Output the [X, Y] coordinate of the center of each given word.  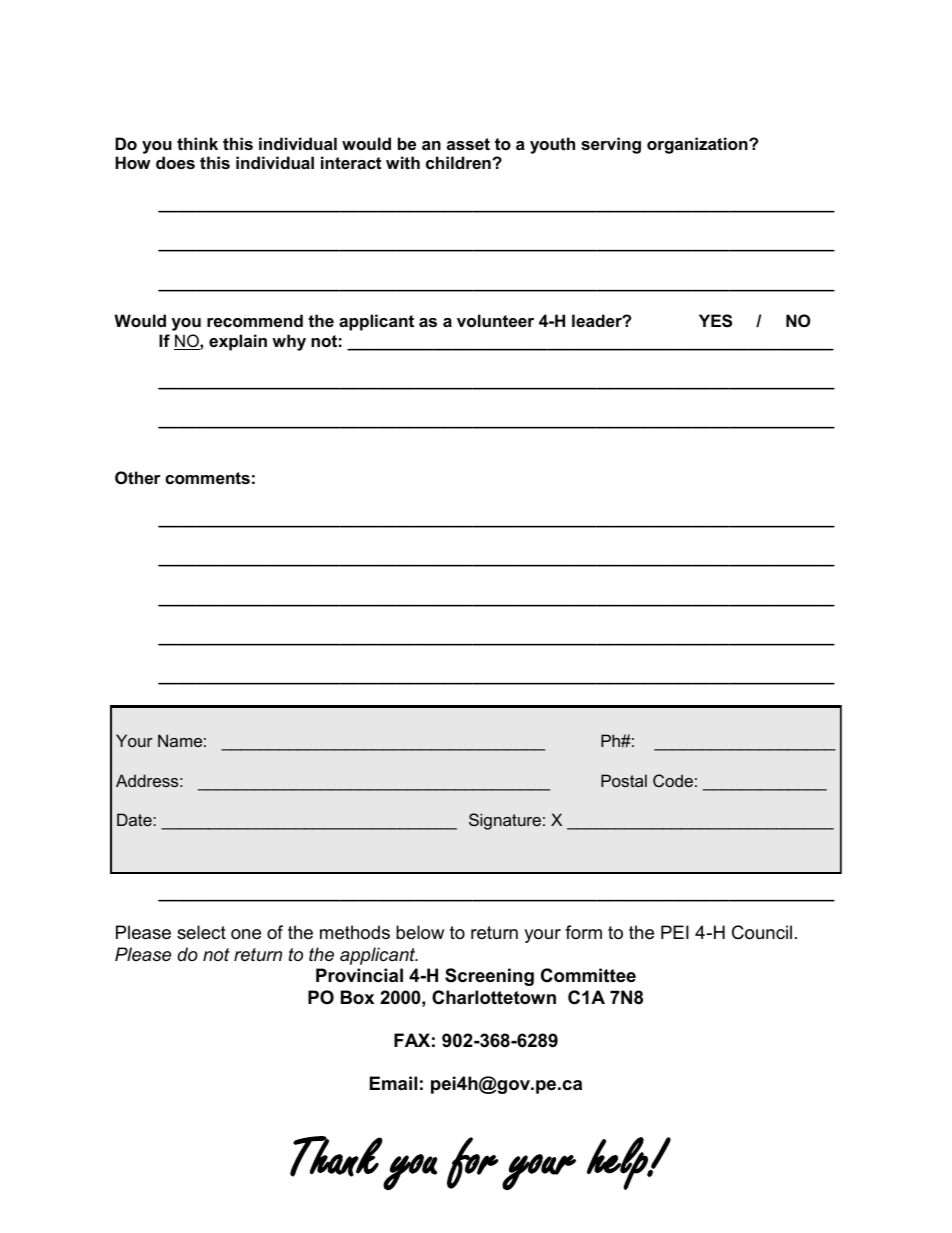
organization [698, 145]
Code [673, 780]
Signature [505, 821]
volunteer [495, 320]
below [420, 932]
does [175, 162]
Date [134, 819]
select [201, 932]
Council [762, 932]
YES [715, 321]
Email [393, 1083]
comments [207, 478]
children [459, 162]
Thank [336, 1156]
